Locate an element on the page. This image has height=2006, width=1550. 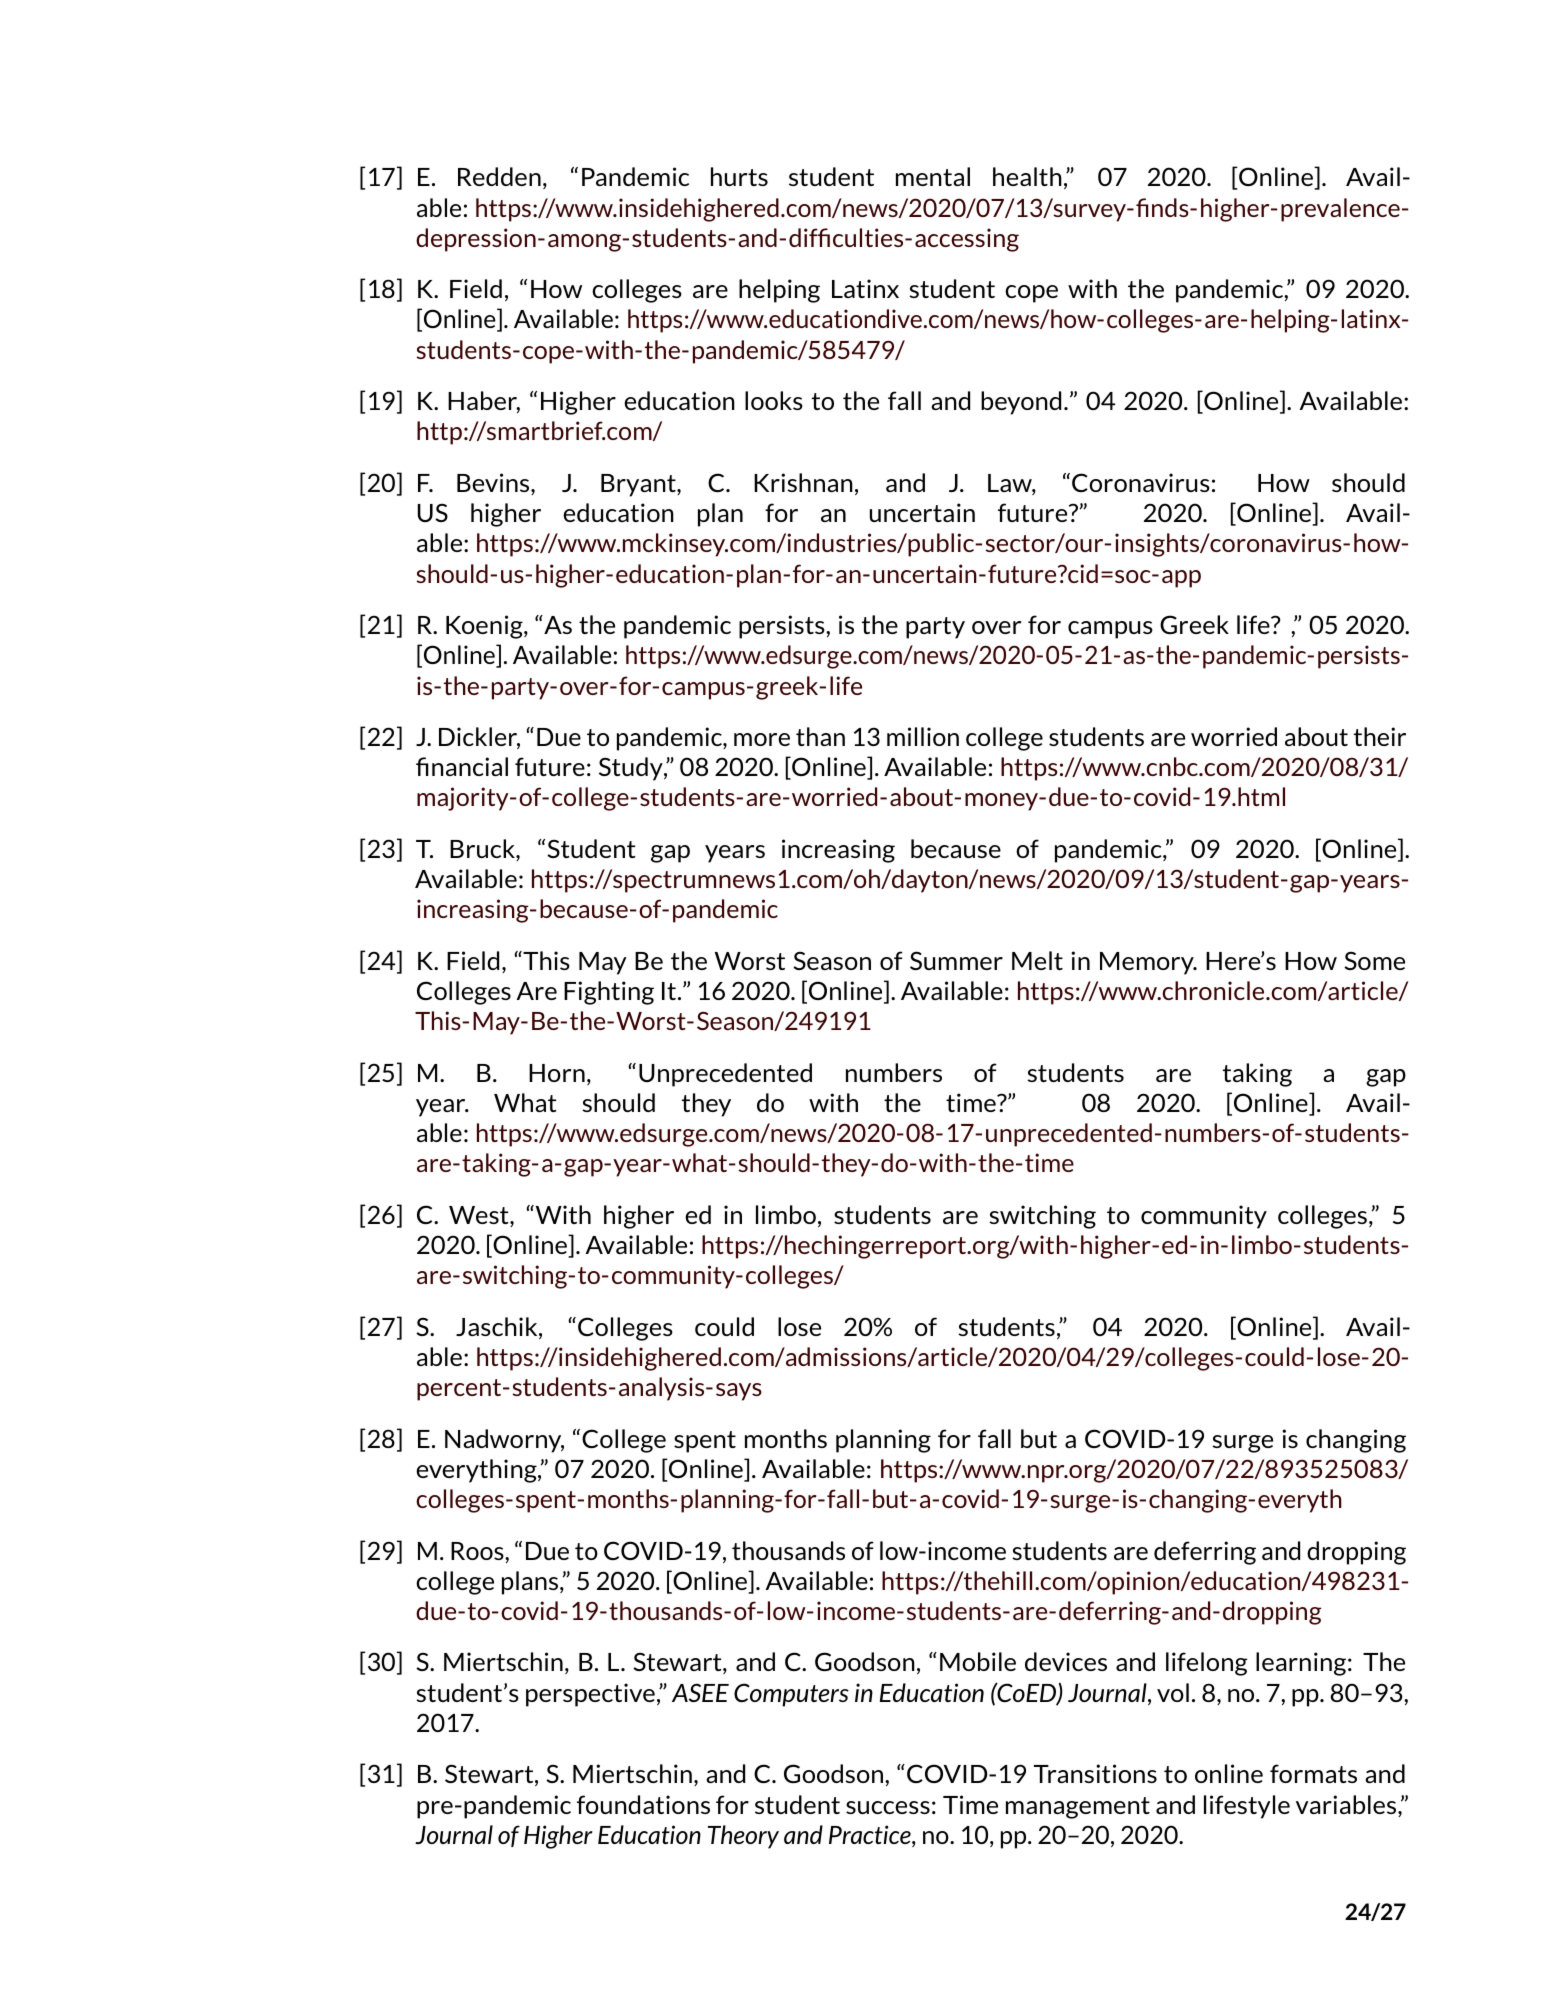
health is located at coordinates (1027, 176).
